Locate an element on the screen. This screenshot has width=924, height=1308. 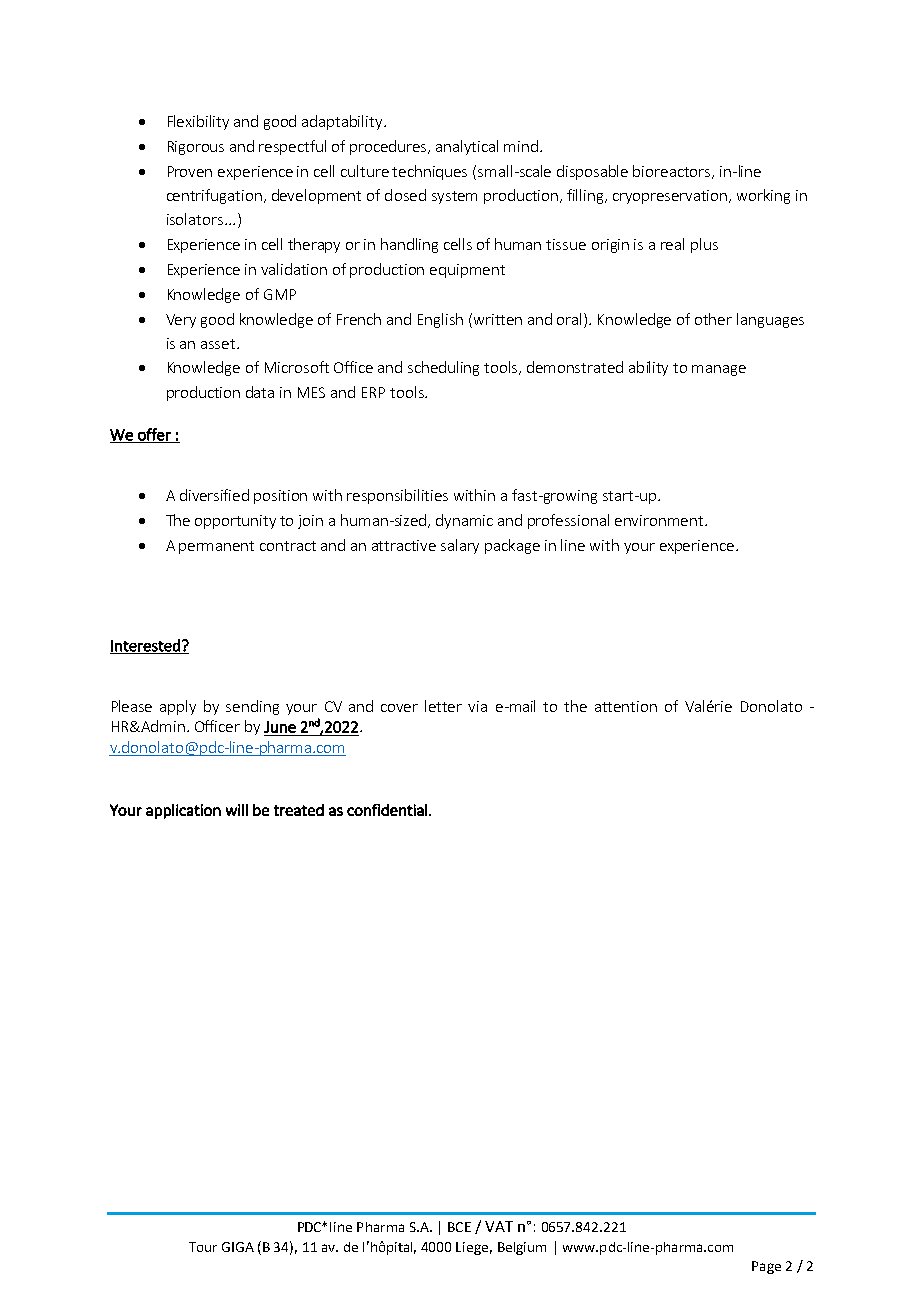
apply is located at coordinates (178, 707).
